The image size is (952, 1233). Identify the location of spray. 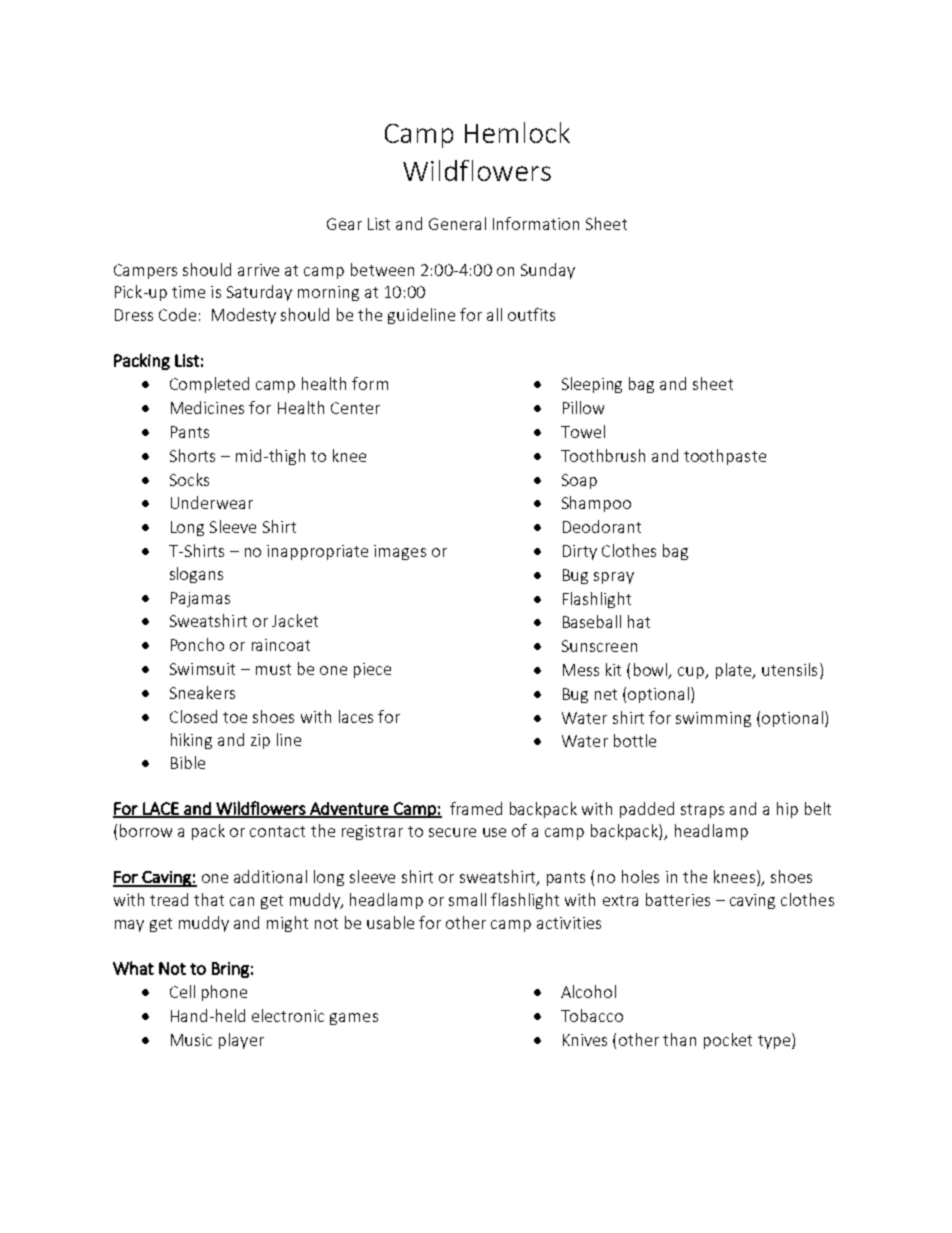
(614, 578).
